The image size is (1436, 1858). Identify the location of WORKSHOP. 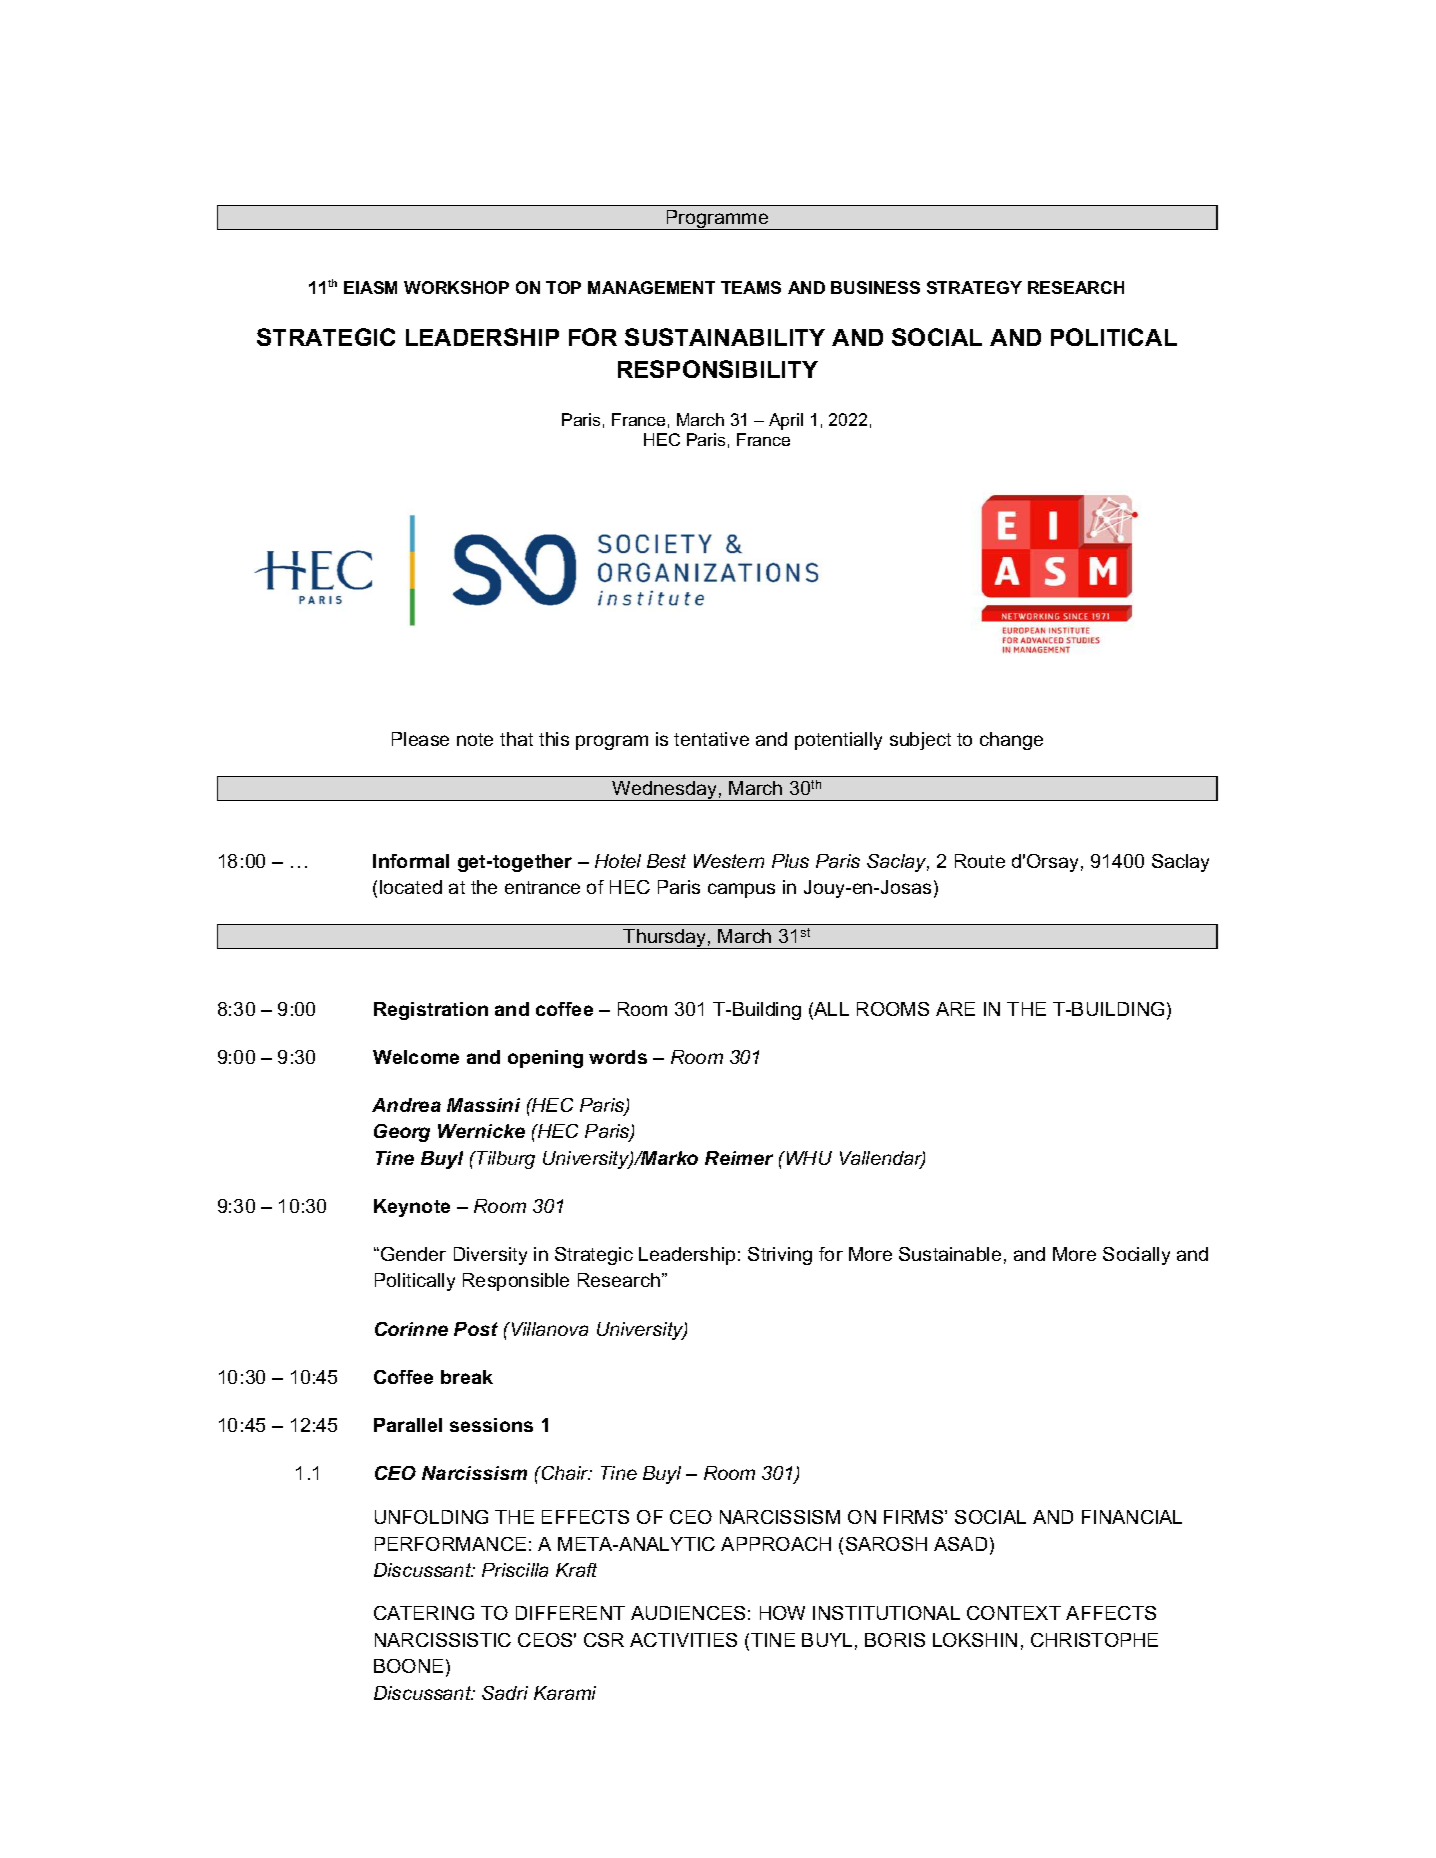
(456, 287).
